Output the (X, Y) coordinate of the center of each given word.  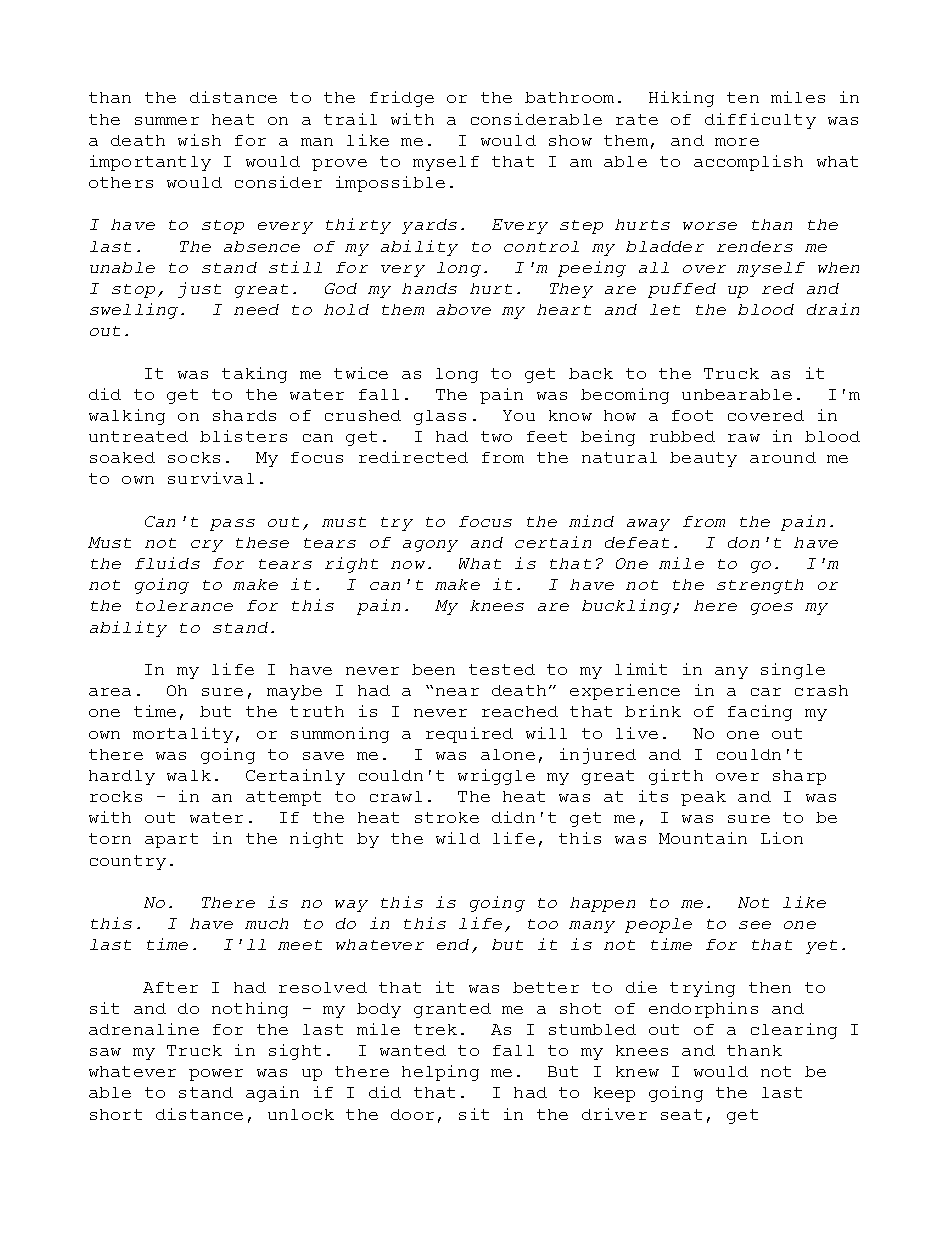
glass (440, 417)
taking (254, 375)
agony (430, 546)
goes (772, 609)
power (216, 1075)
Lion (782, 838)
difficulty (760, 121)
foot (692, 415)
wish (199, 140)
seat (681, 1114)
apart (171, 840)
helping (440, 1073)
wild (458, 838)
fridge (402, 99)
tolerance (184, 605)
